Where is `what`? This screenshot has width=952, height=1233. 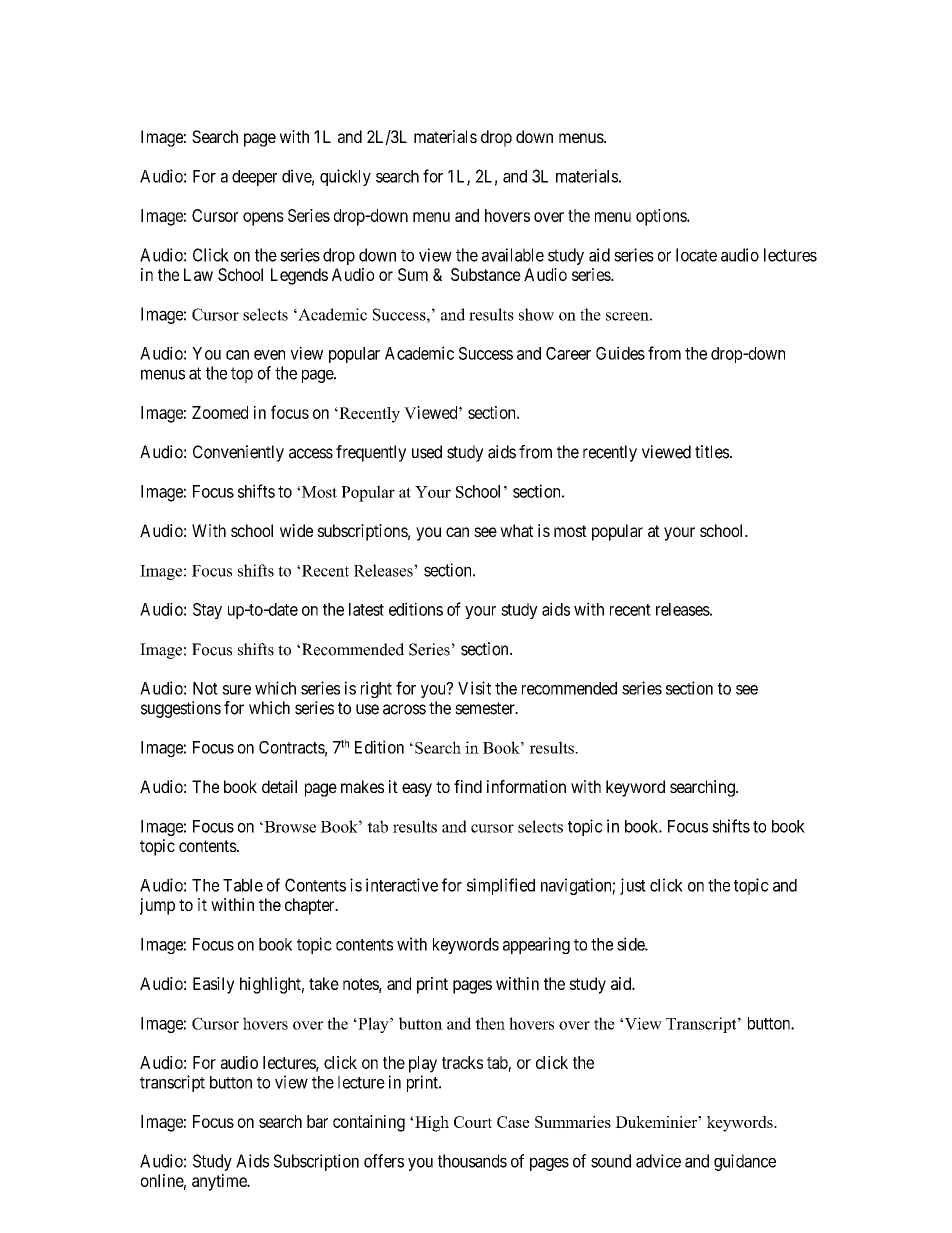 what is located at coordinates (516, 530).
